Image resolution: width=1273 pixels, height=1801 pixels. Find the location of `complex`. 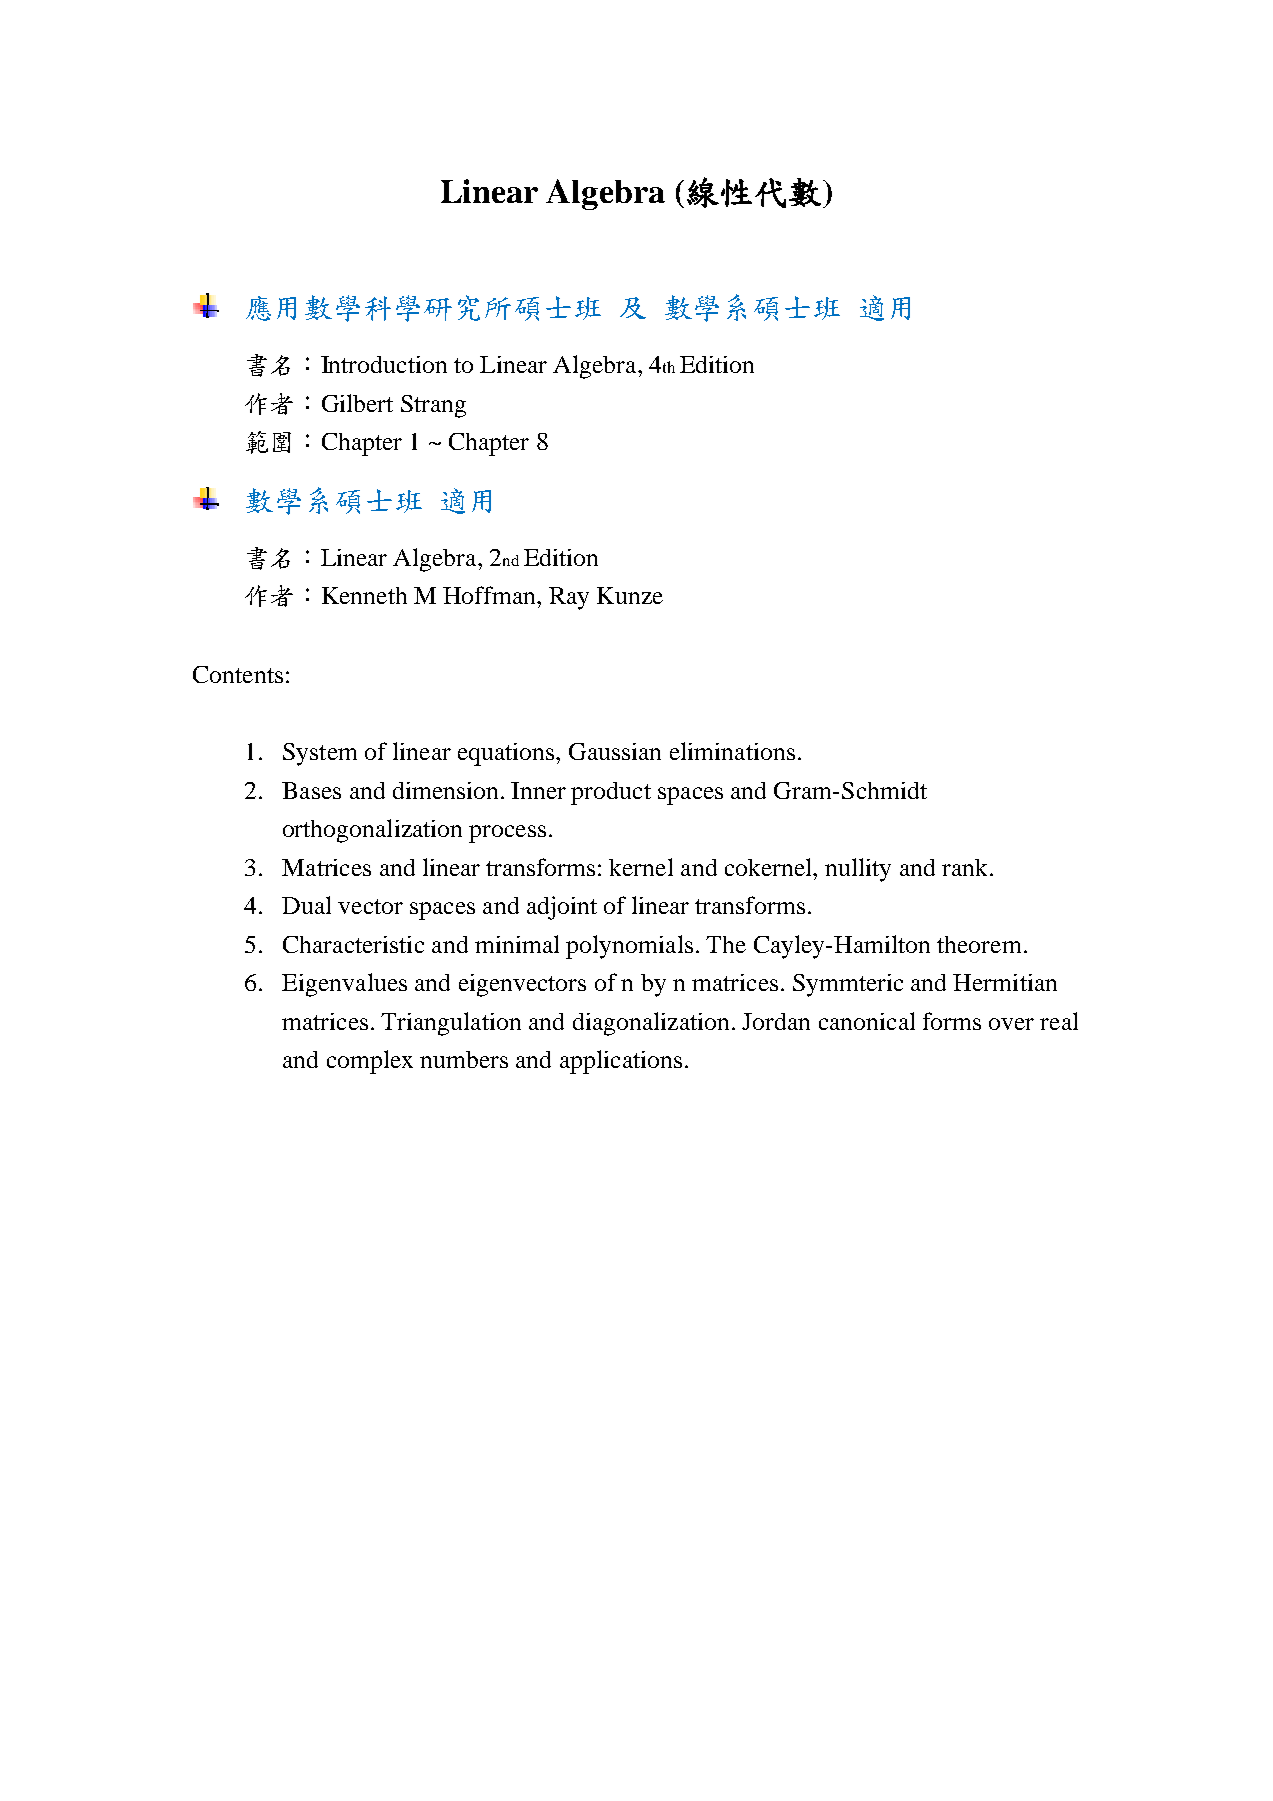

complex is located at coordinates (370, 1062).
